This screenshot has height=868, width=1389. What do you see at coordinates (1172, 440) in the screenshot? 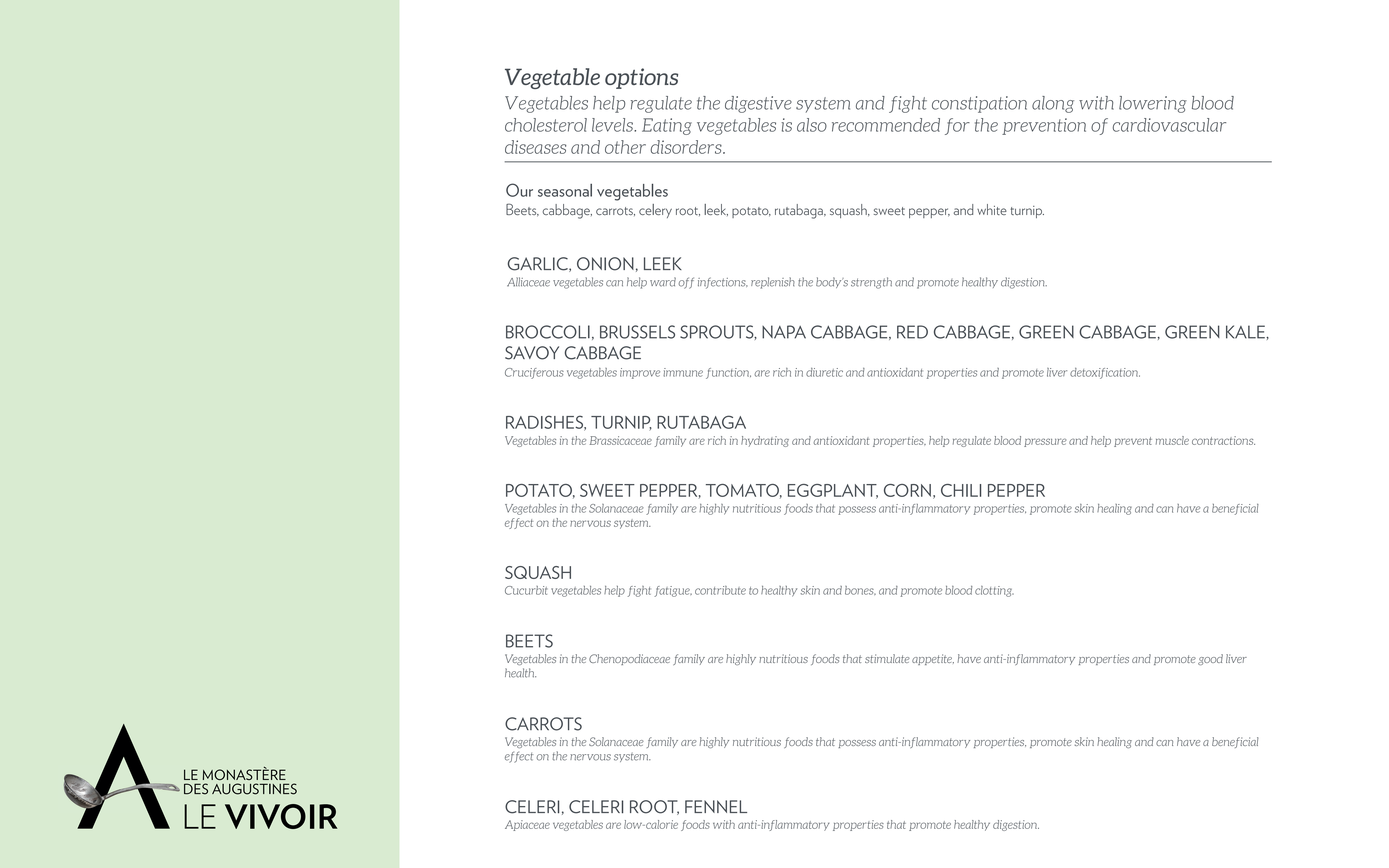
I see `muscle` at bounding box center [1172, 440].
